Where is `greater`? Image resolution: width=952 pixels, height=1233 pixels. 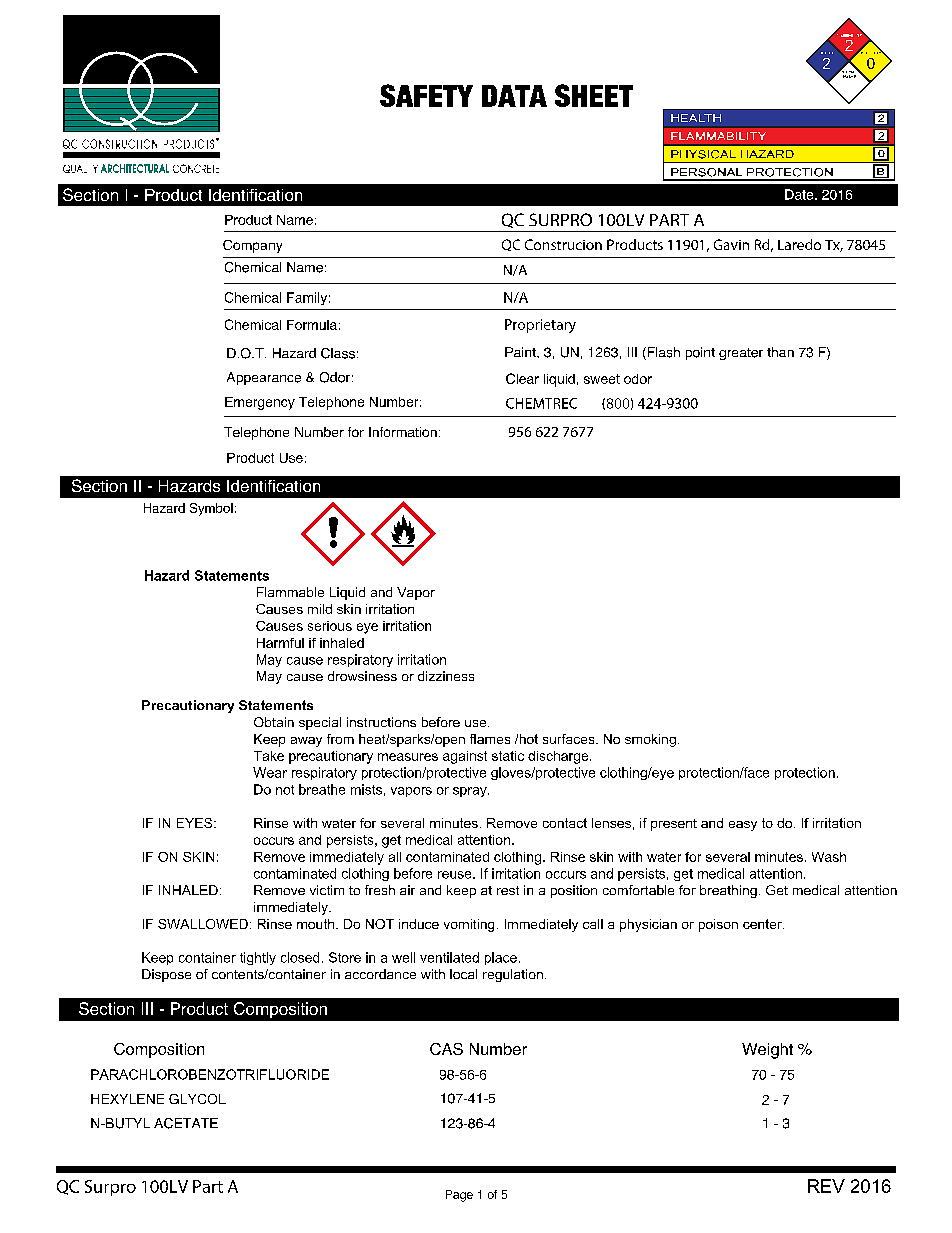
greater is located at coordinates (741, 354).
